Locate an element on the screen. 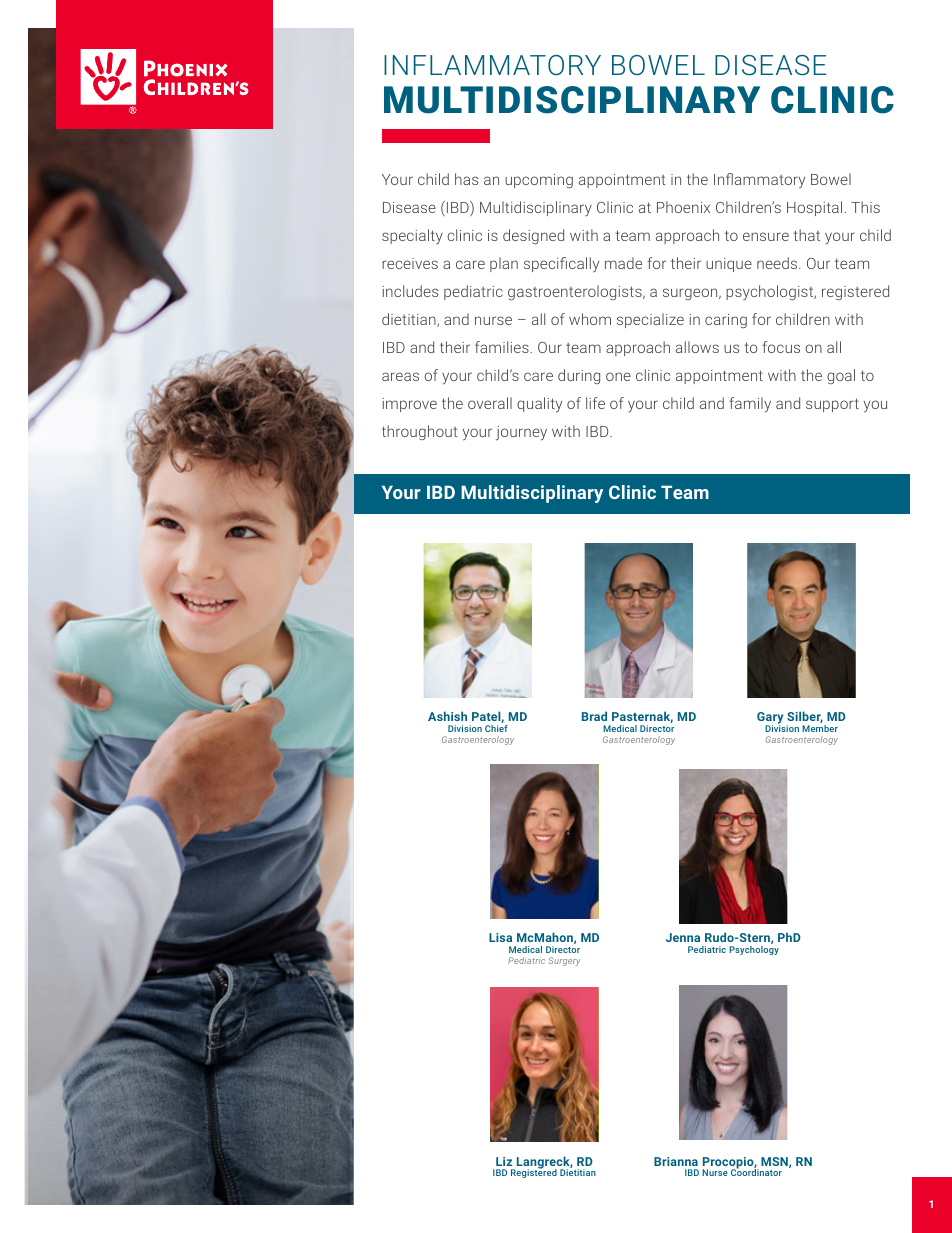 The width and height of the screenshot is (952, 1233). Lisa is located at coordinates (500, 937).
